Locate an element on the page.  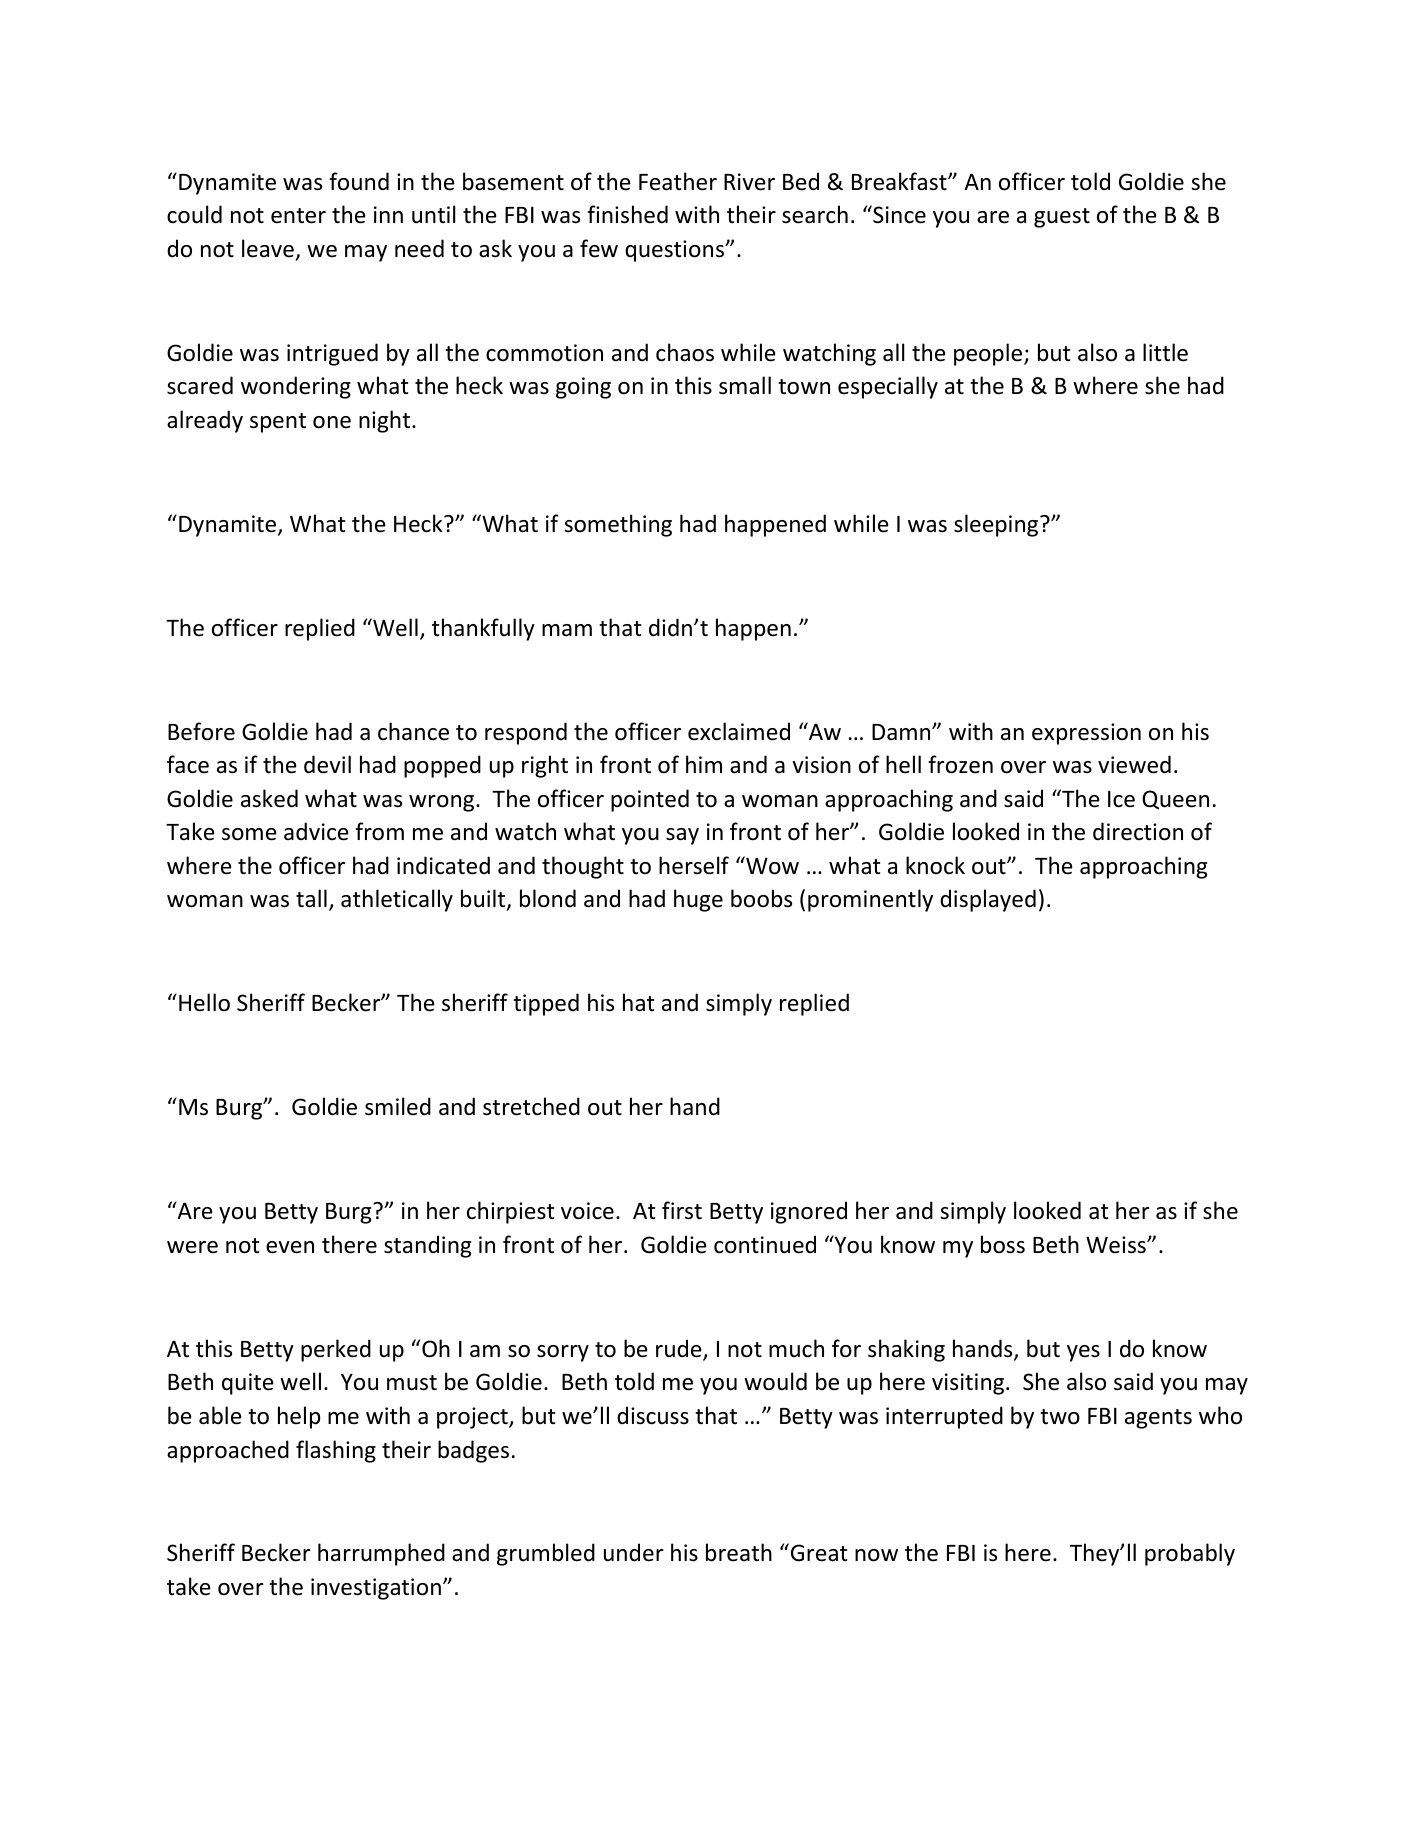
guest is located at coordinates (1062, 218).
